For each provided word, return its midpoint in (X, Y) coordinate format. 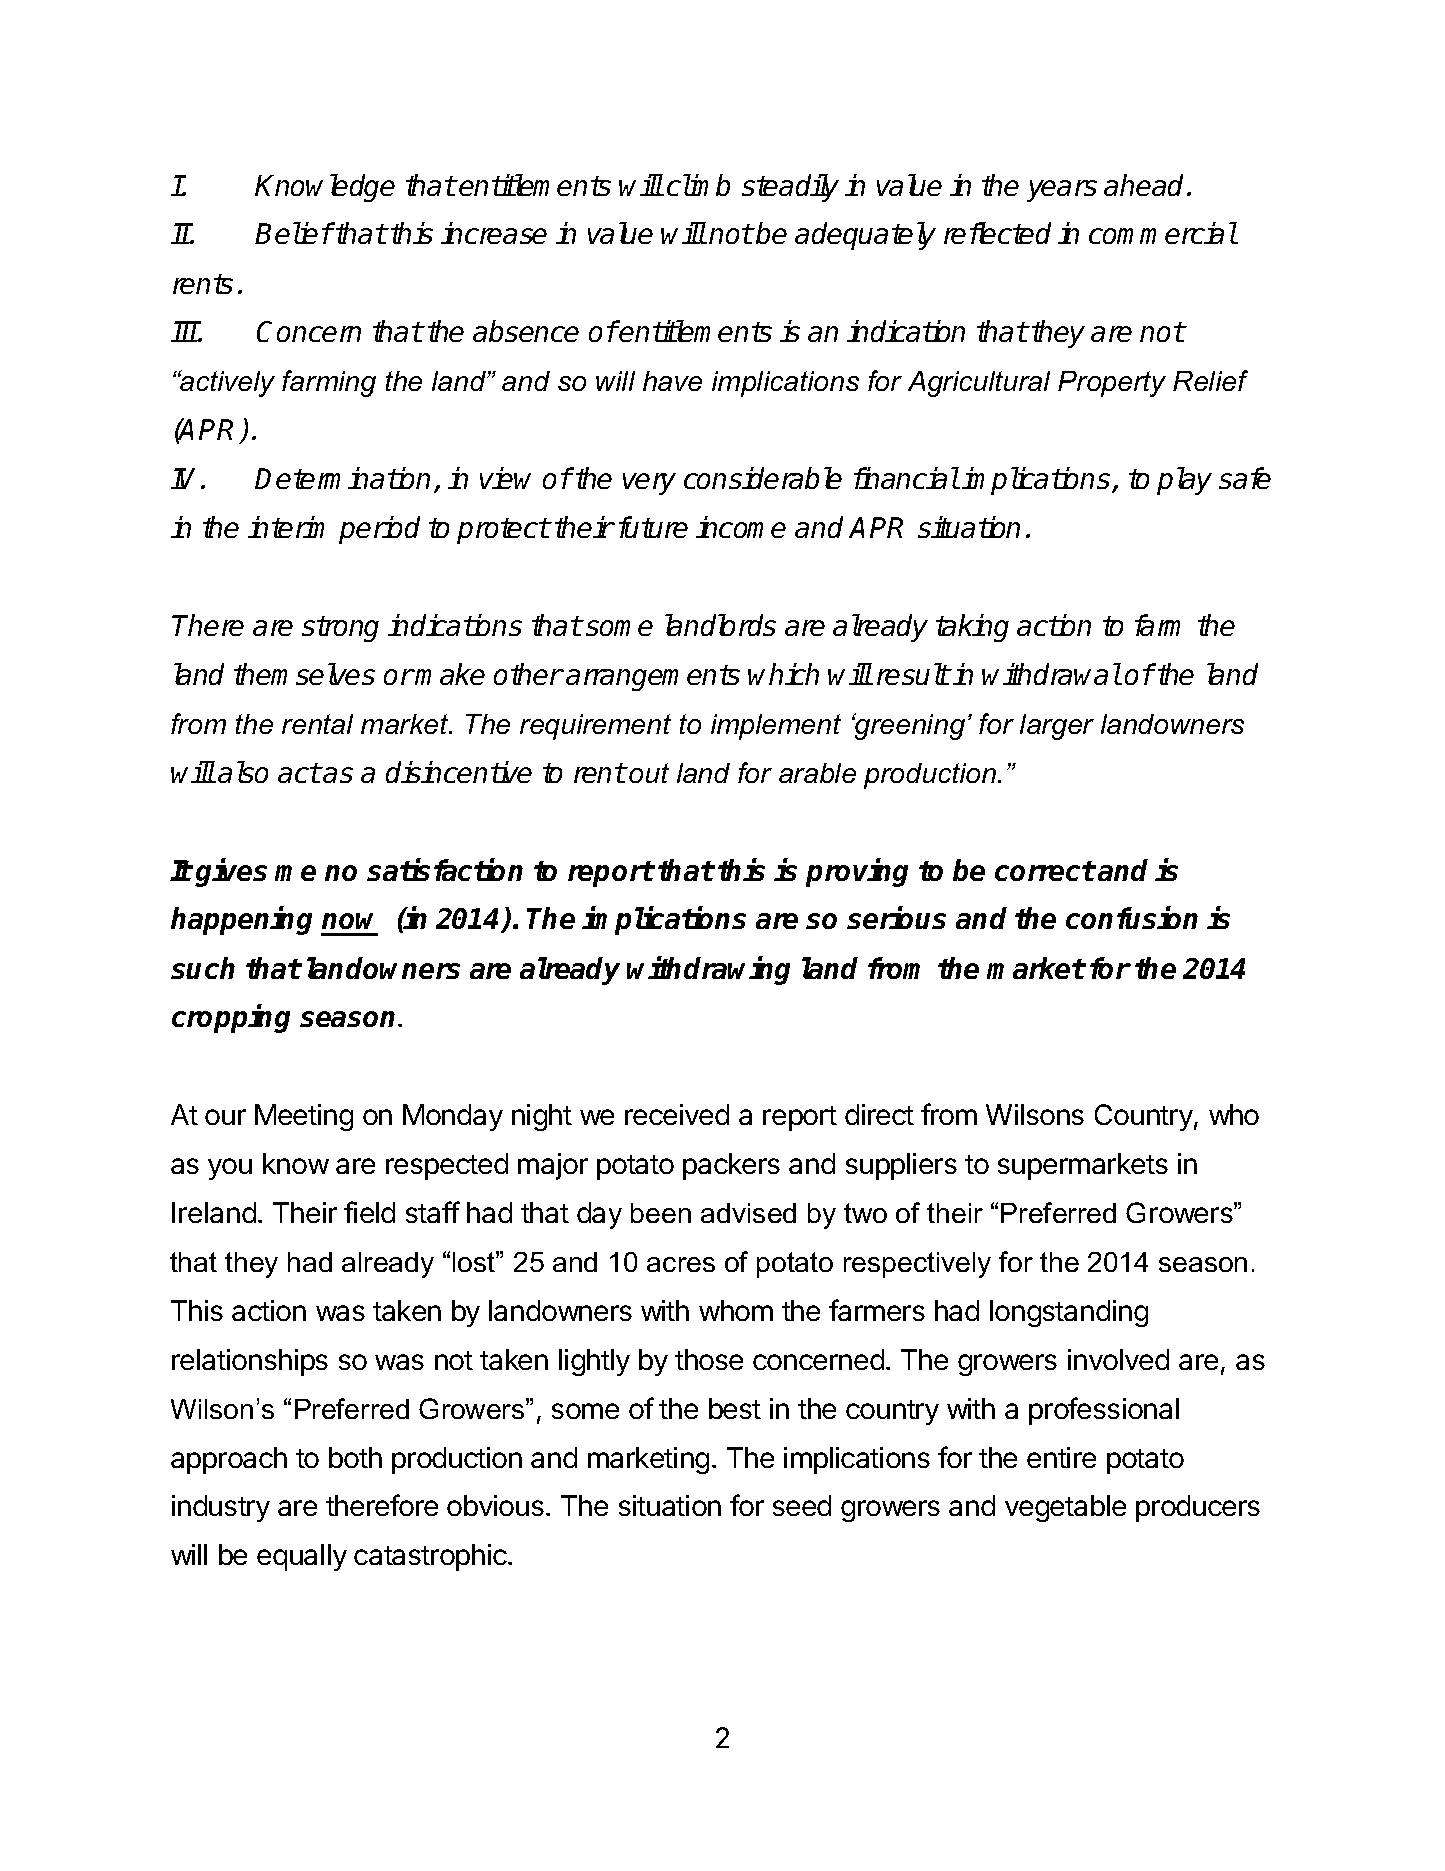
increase (494, 233)
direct (879, 1114)
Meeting (304, 1117)
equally (302, 1557)
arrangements (653, 678)
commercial (1163, 233)
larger (1057, 727)
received (677, 1114)
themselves (304, 674)
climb (698, 185)
